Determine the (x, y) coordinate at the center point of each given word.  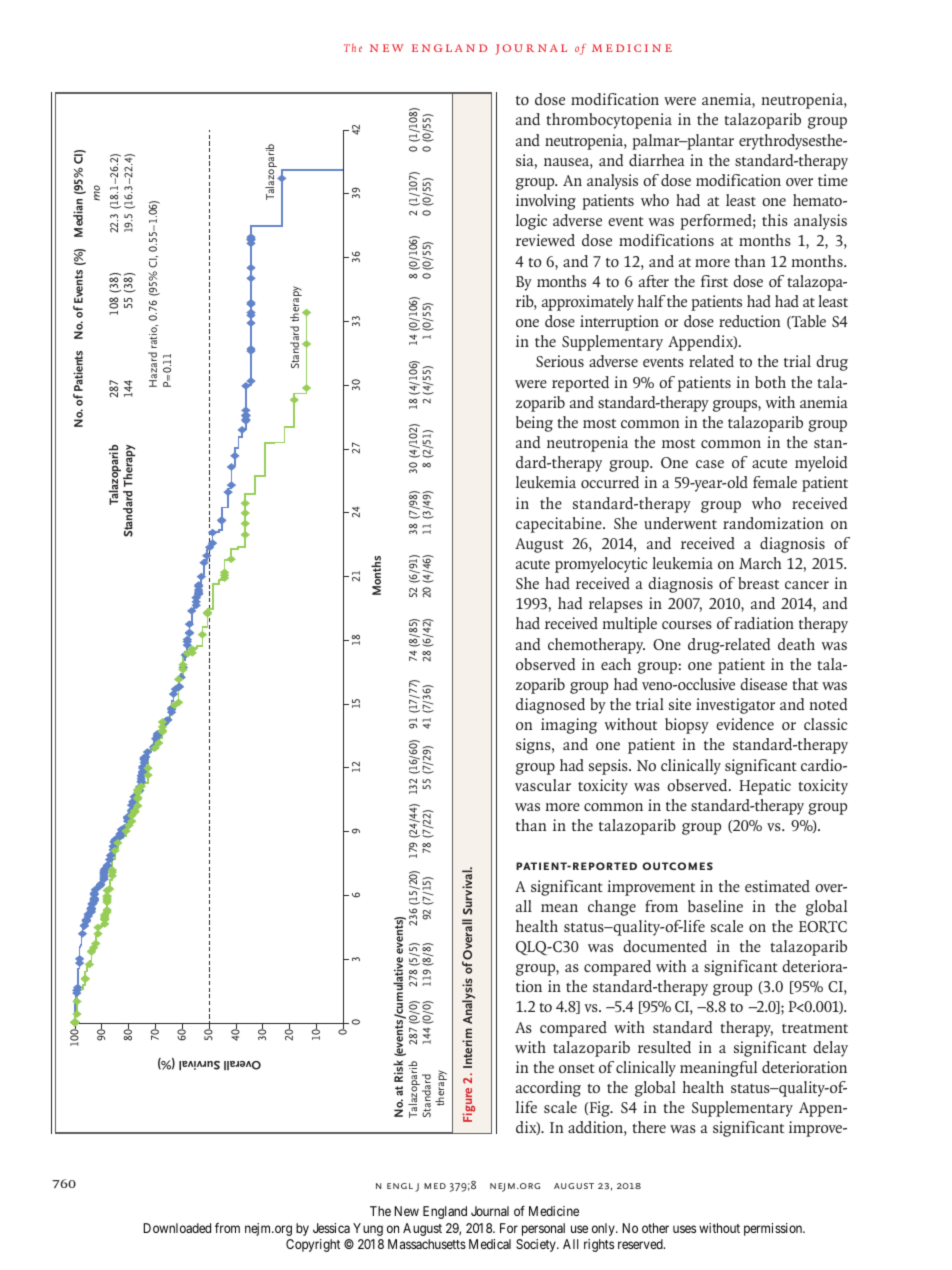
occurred (610, 482)
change (612, 908)
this (775, 220)
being (534, 424)
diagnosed (550, 706)
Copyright (313, 1245)
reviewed (545, 240)
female (775, 482)
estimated (777, 886)
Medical (490, 1244)
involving (546, 202)
